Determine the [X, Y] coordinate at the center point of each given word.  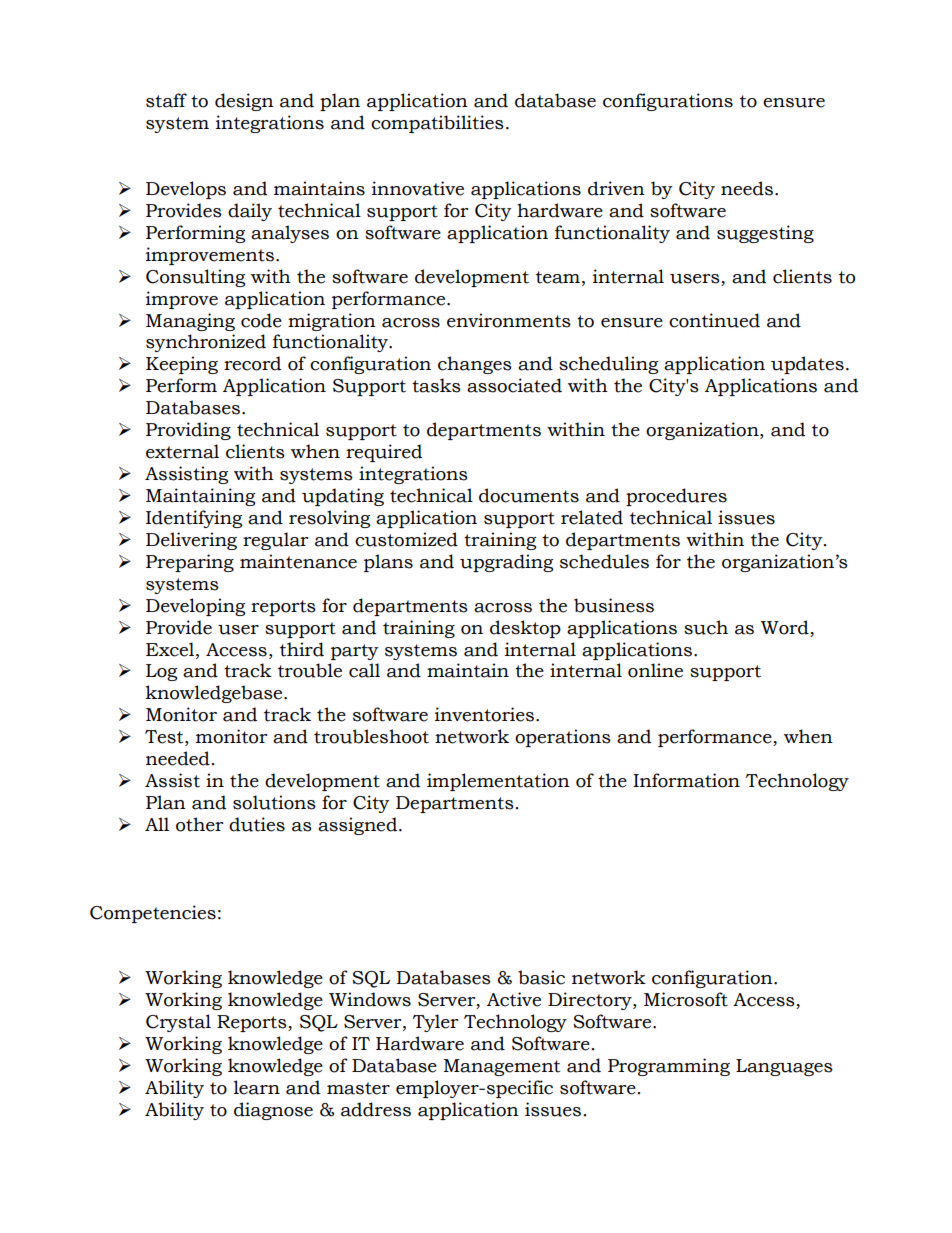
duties [257, 824]
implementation [498, 782]
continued [714, 320]
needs [747, 188]
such [706, 627]
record [252, 363]
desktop [525, 629]
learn [257, 1087]
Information [686, 780]
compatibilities [437, 124]
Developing [195, 607]
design [244, 102]
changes [475, 365]
